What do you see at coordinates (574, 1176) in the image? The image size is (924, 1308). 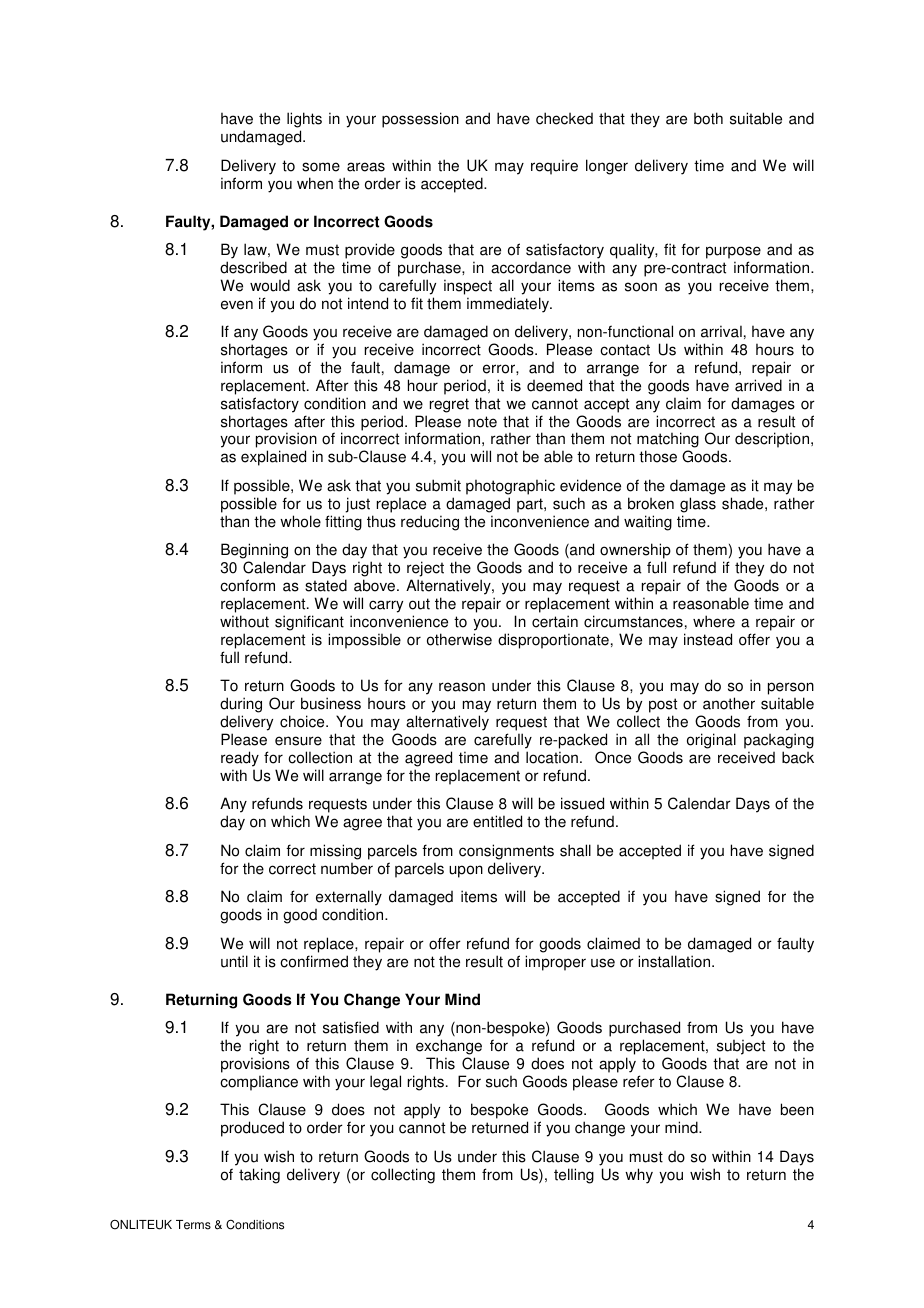 I see `telling` at bounding box center [574, 1176].
